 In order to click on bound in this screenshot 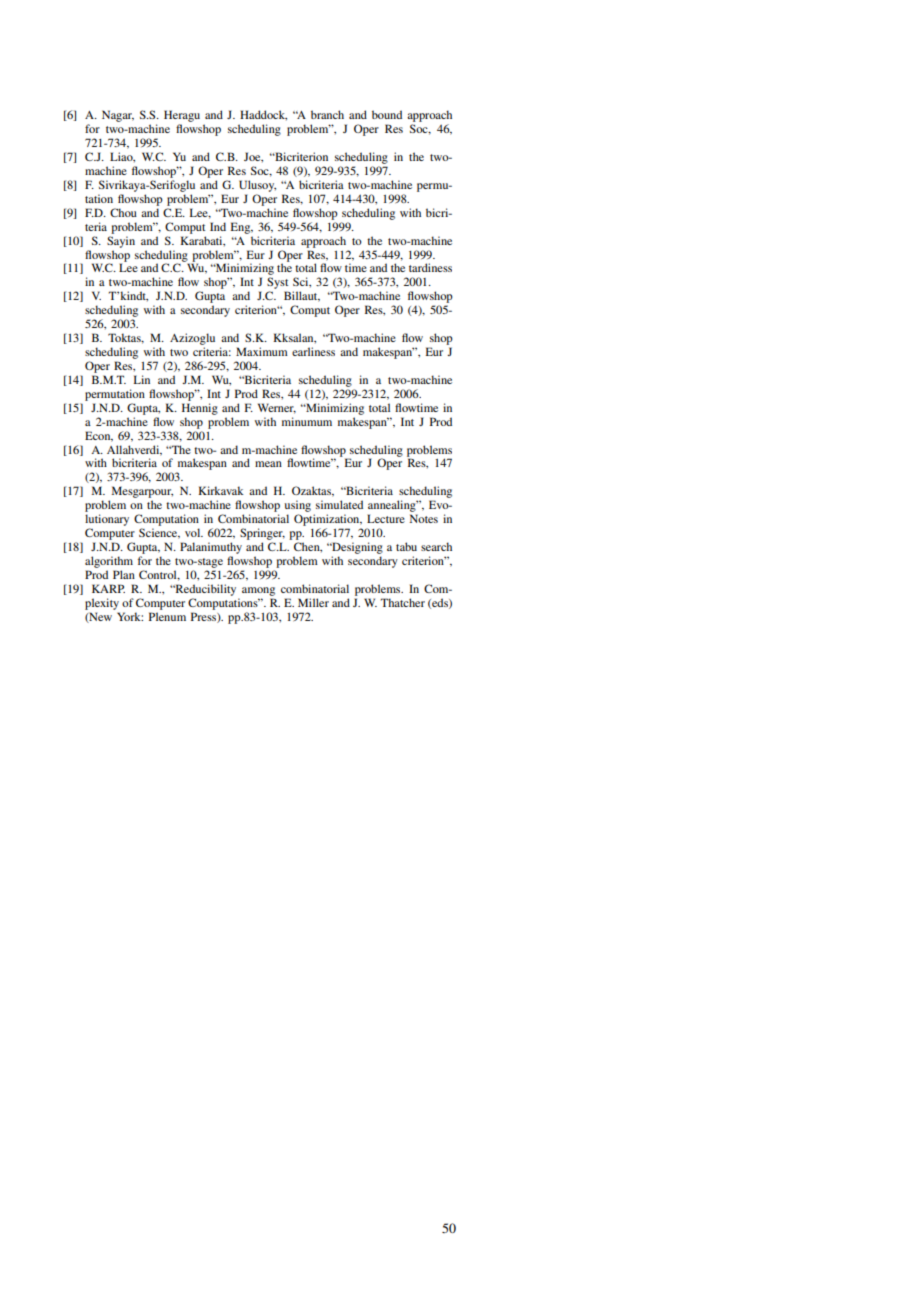, I will do `click(387, 114)`.
